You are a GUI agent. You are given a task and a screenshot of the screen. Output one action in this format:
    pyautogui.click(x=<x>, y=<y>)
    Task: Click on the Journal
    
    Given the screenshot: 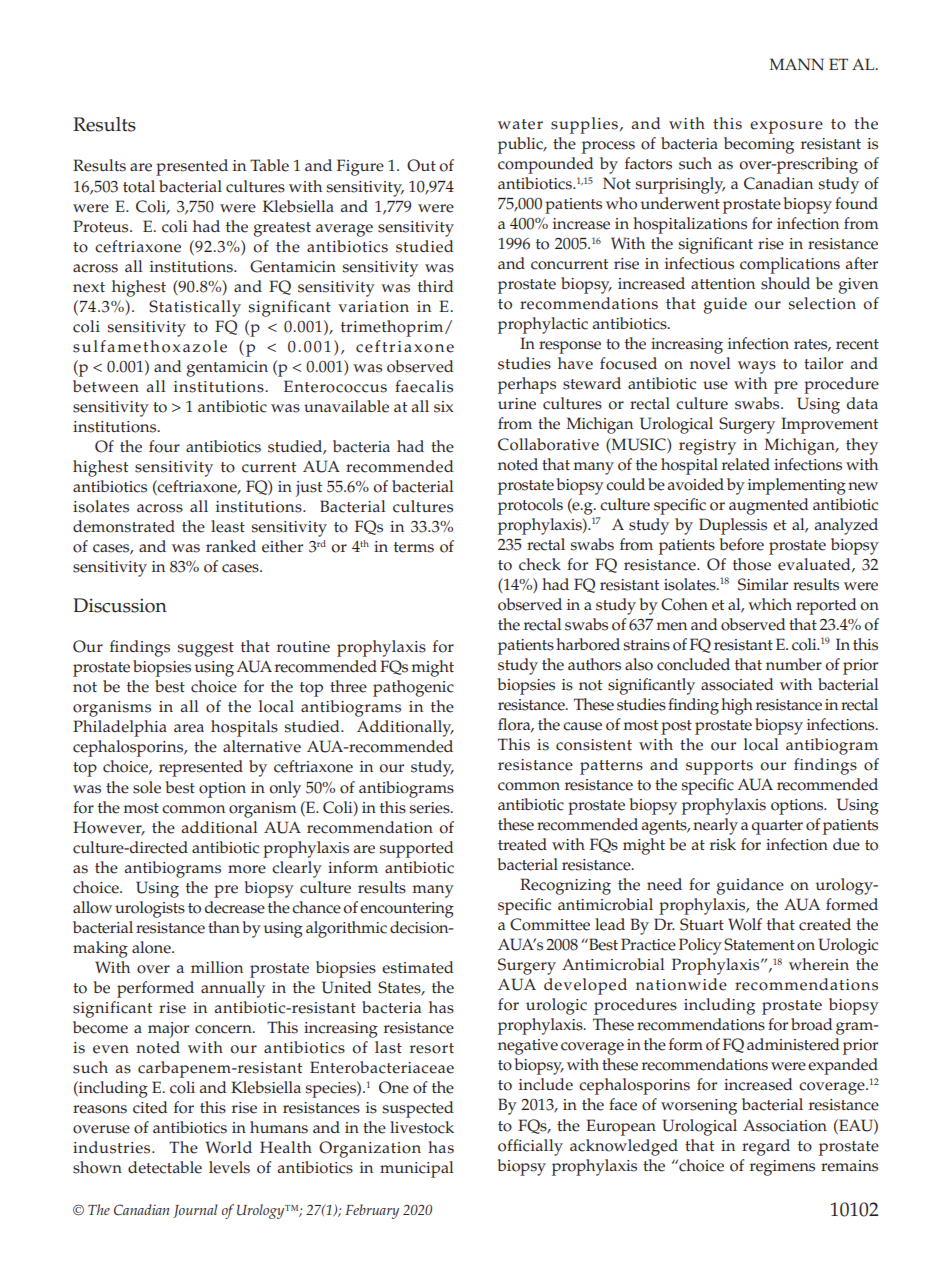 What is the action you would take?
    pyautogui.click(x=195, y=1211)
